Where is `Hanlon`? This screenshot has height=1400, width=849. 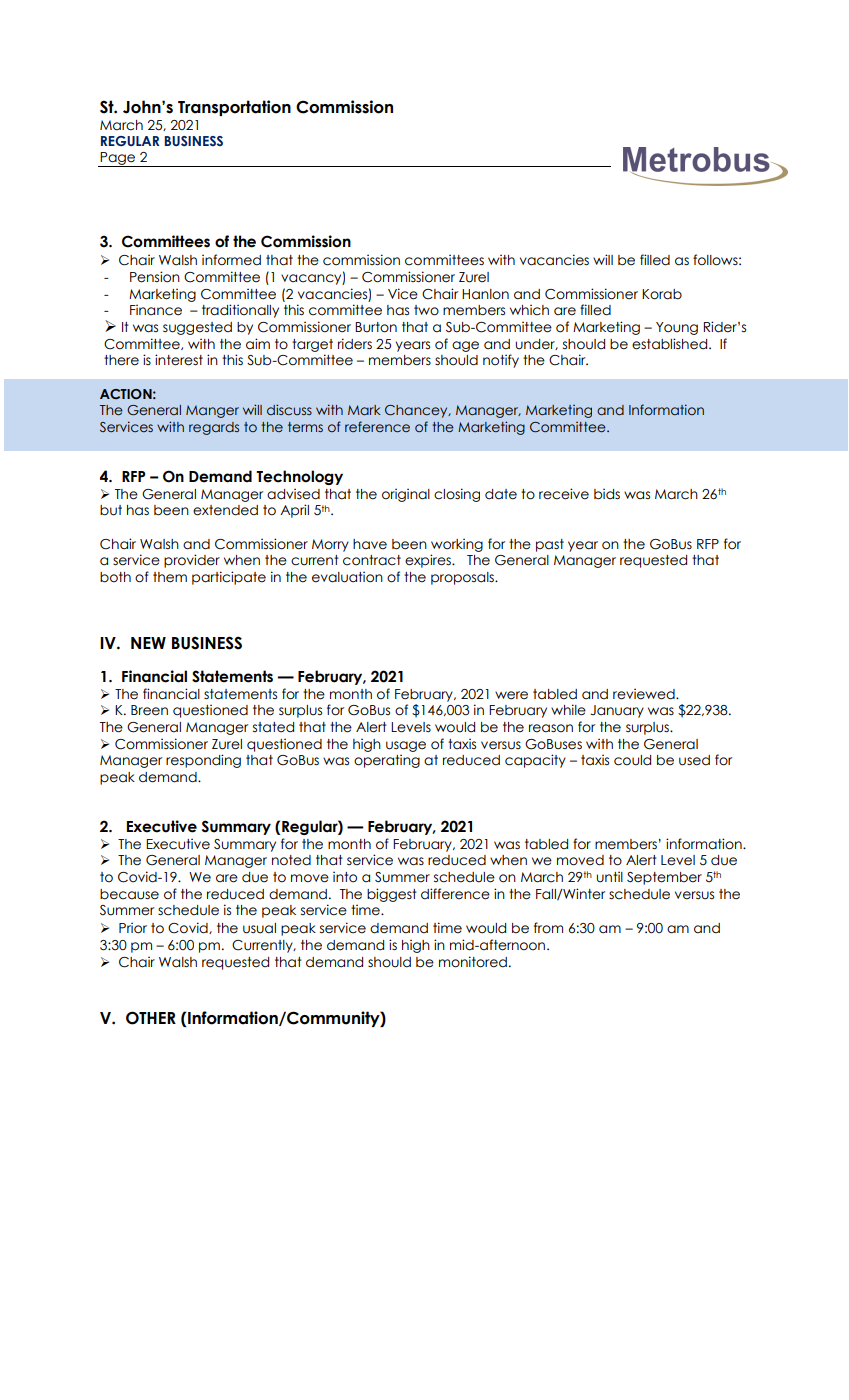 Hanlon is located at coordinates (485, 294).
